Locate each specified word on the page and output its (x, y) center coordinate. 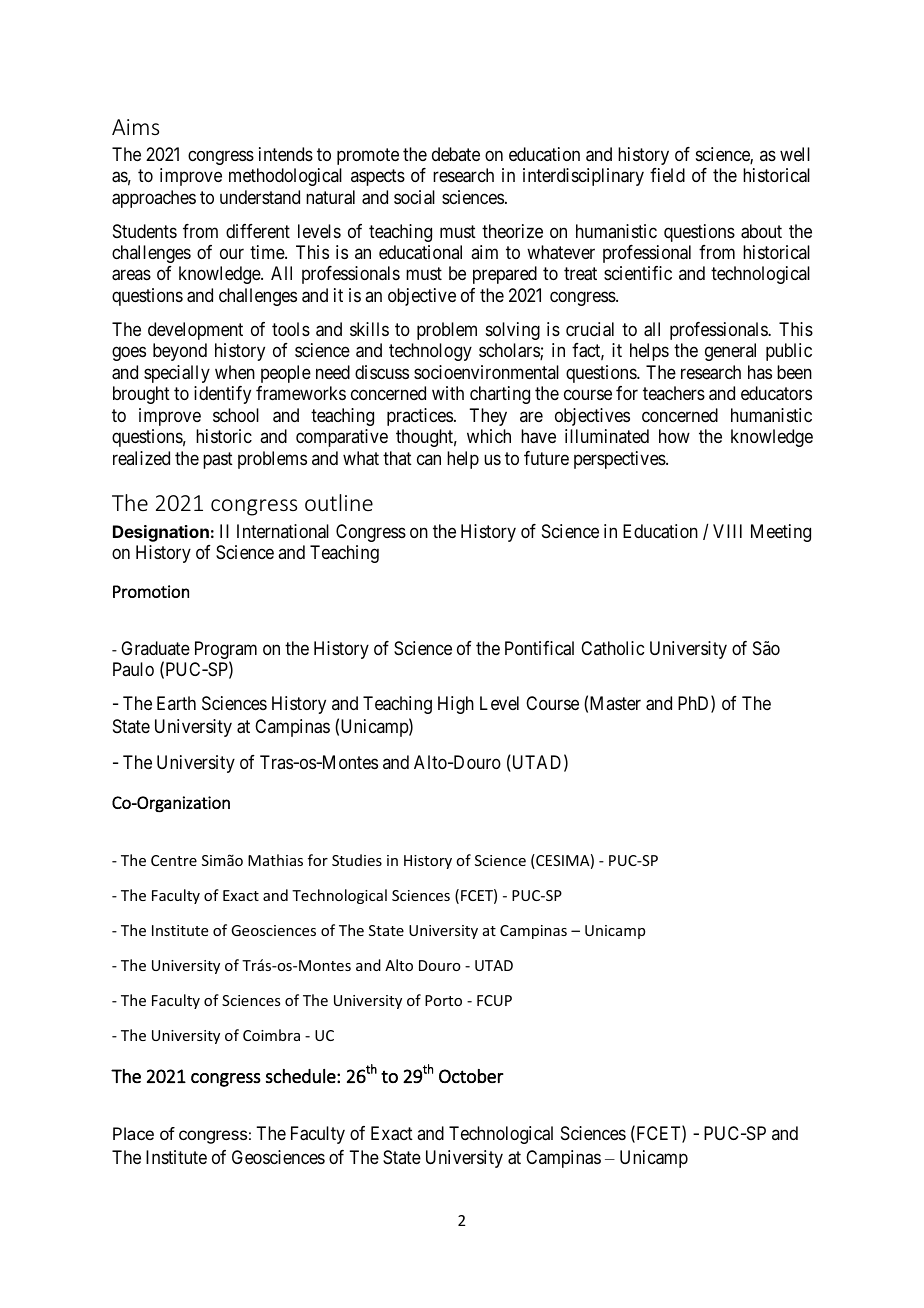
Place (133, 1133)
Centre (174, 860)
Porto (443, 1000)
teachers (674, 393)
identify (222, 395)
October (471, 1076)
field (667, 175)
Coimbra (271, 1035)
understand (260, 197)
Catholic (612, 648)
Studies (357, 860)
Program (226, 651)
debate (456, 154)
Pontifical (539, 648)
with (448, 393)
